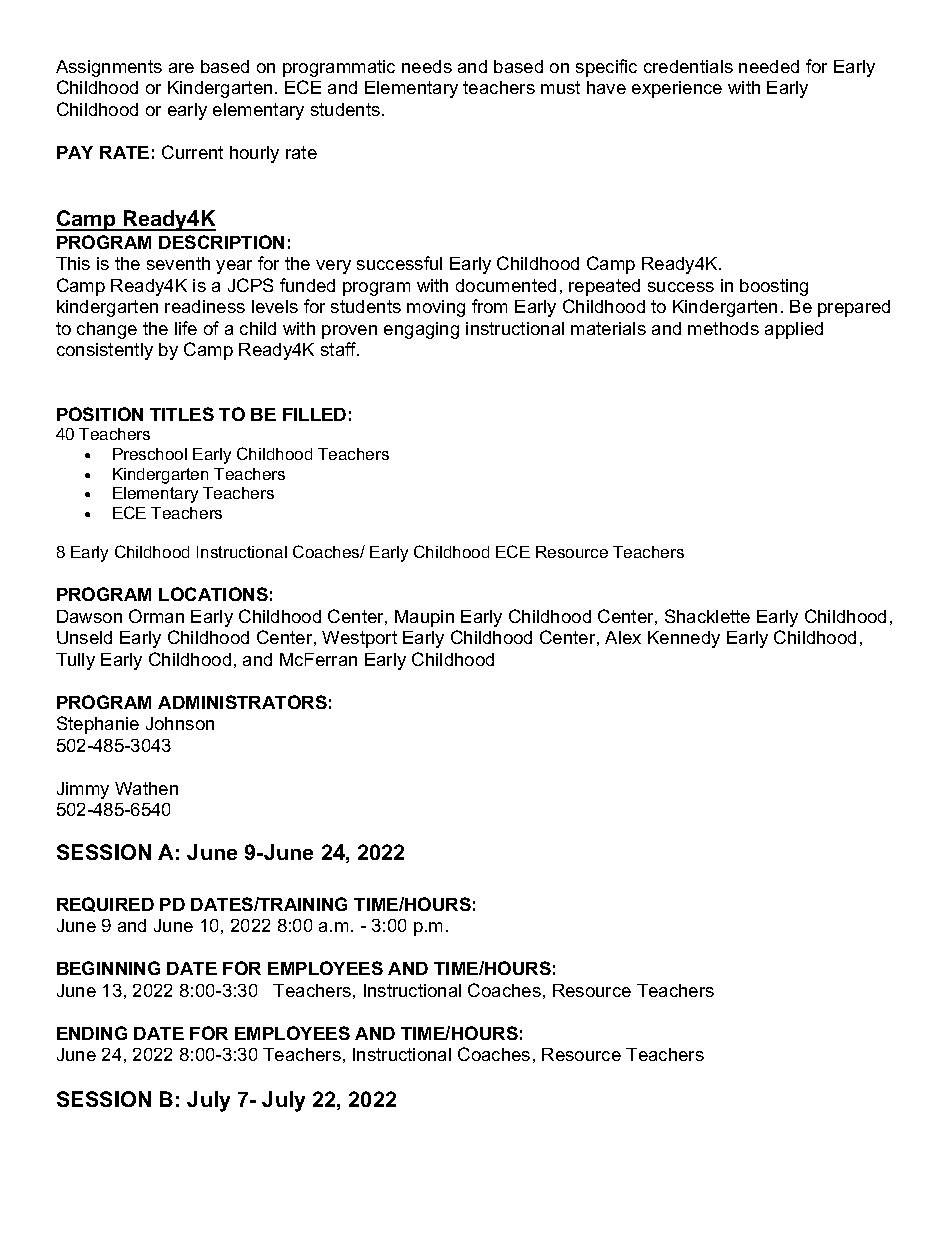 The height and width of the document is (1233, 952). What do you see at coordinates (92, 1033) in the document?
I see `ENDING` at bounding box center [92, 1033].
